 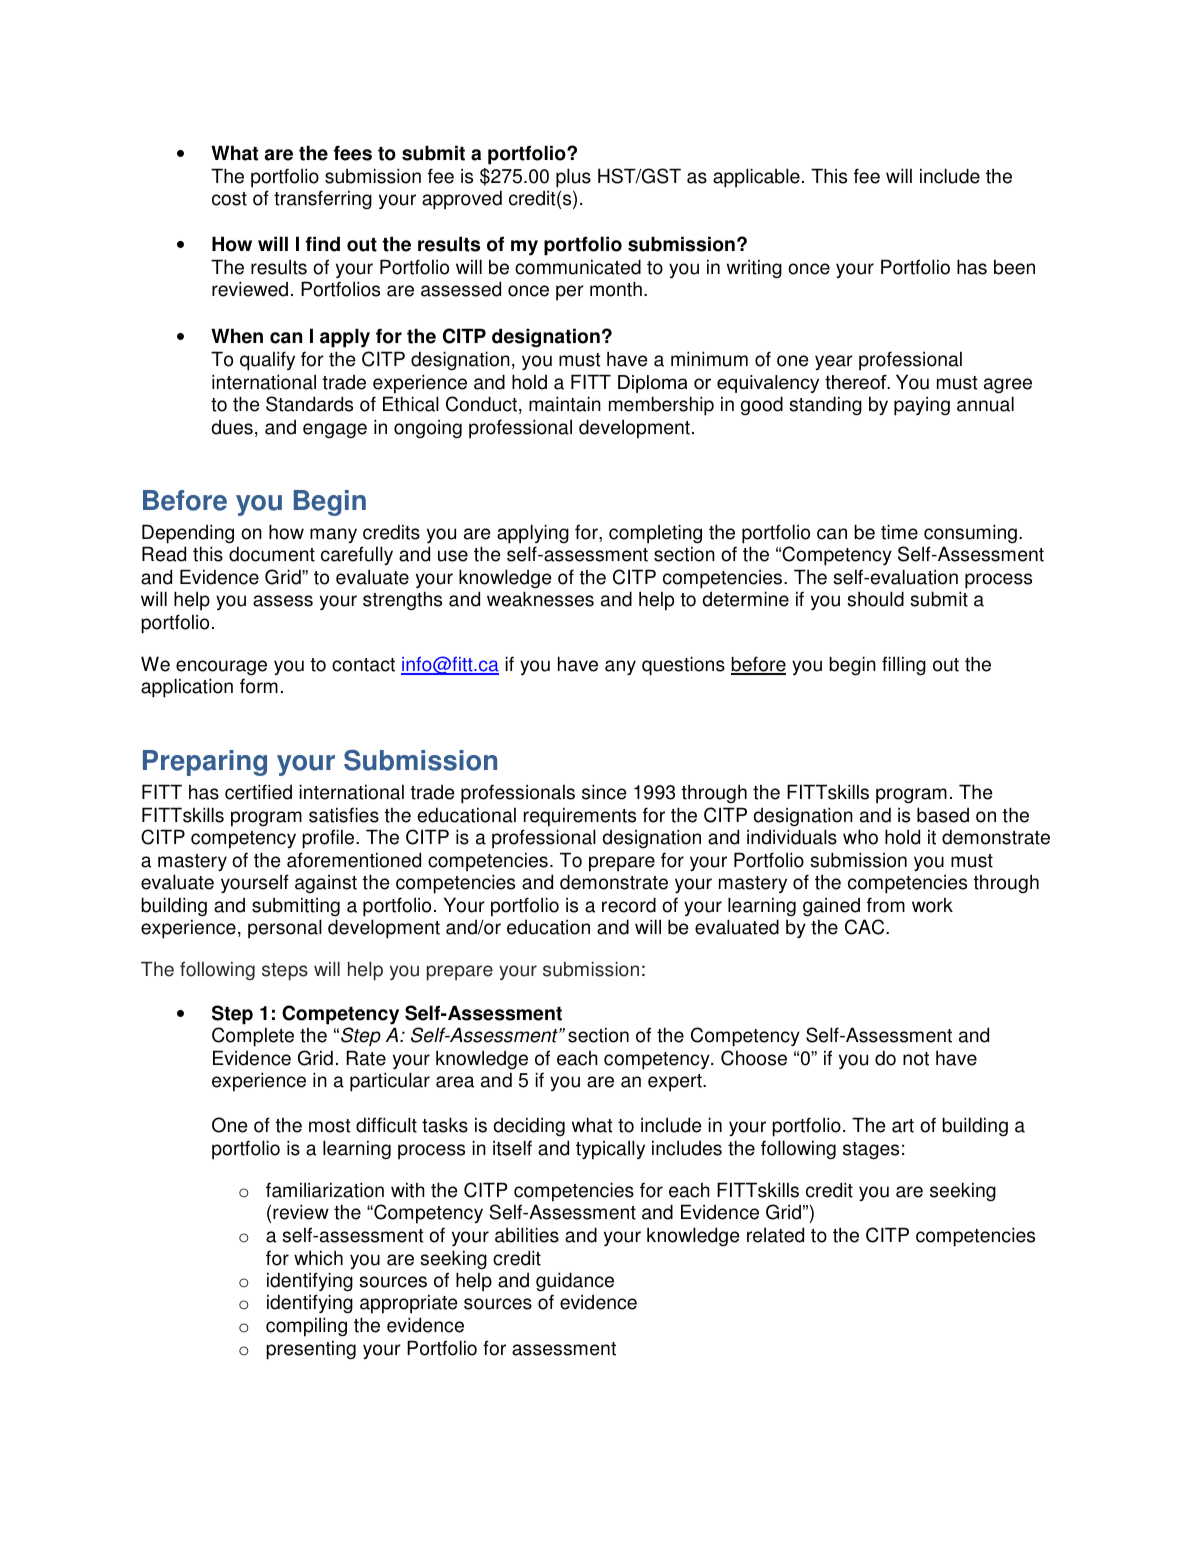 What do you see at coordinates (922, 406) in the page?
I see `paying` at bounding box center [922, 406].
